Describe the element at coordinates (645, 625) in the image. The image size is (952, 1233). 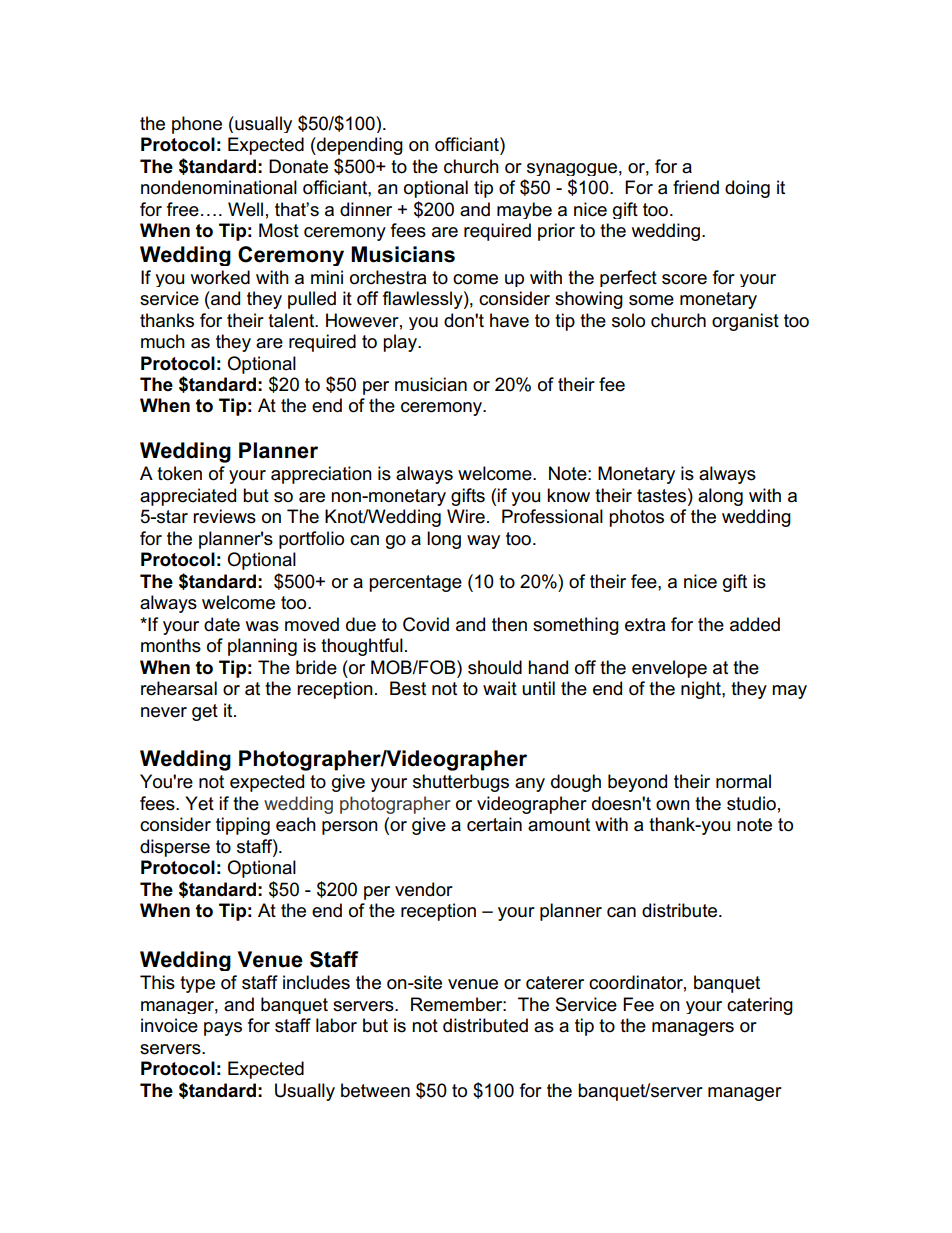
I see `extra` at that location.
